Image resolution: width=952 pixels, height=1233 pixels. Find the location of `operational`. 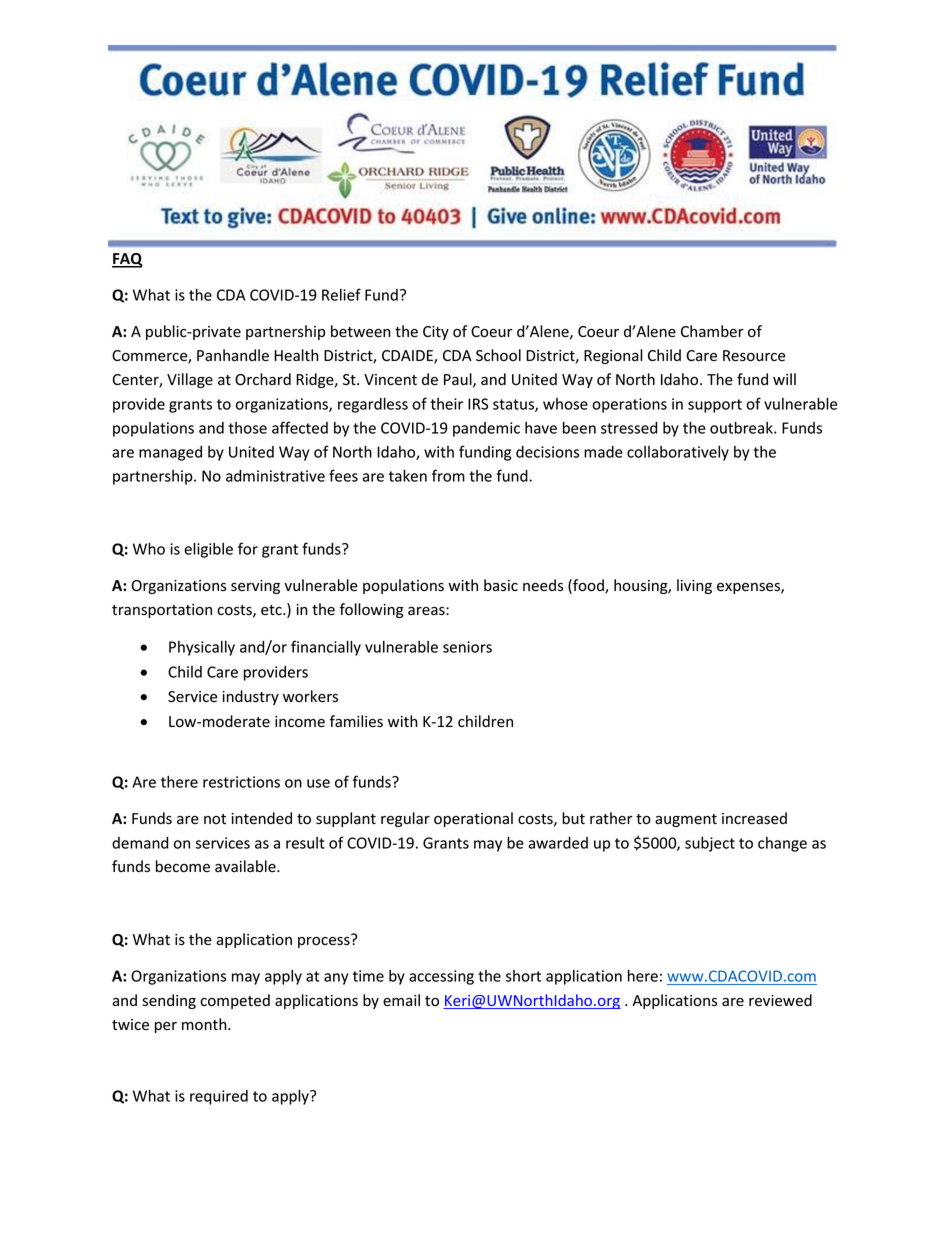

operational is located at coordinates (473, 819).
